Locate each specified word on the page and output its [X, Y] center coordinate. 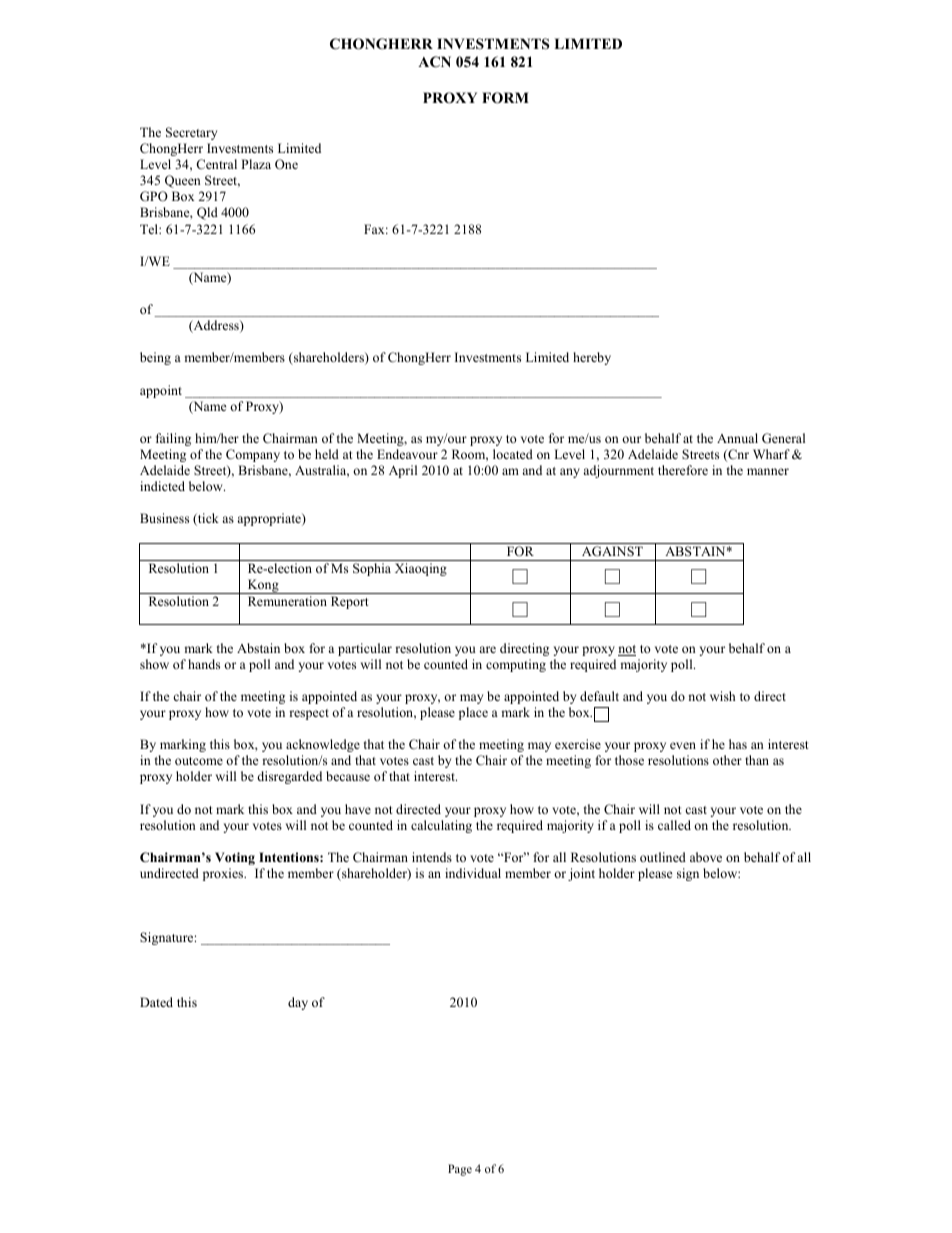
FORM [505, 98]
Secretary [191, 133]
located [513, 454]
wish [722, 696]
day [298, 1003]
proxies [224, 874]
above [706, 857]
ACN [434, 62]
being [155, 358]
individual [473, 873]
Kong [263, 586]
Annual [737, 438]
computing [516, 665]
